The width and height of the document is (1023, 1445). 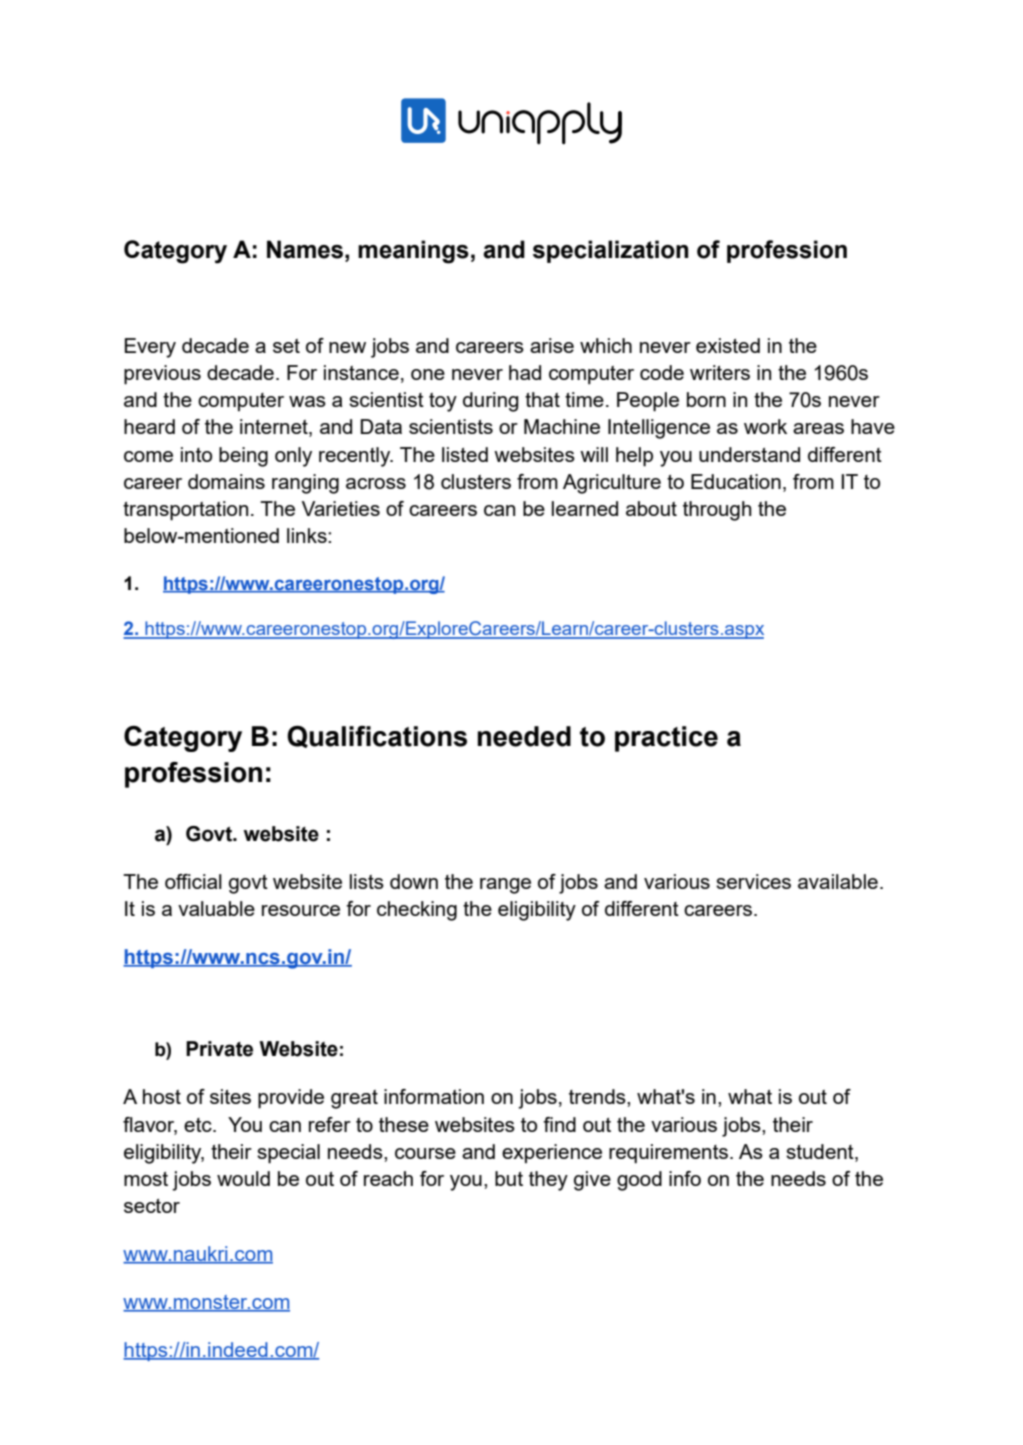 What do you see at coordinates (505, 886) in the document?
I see `range` at bounding box center [505, 886].
